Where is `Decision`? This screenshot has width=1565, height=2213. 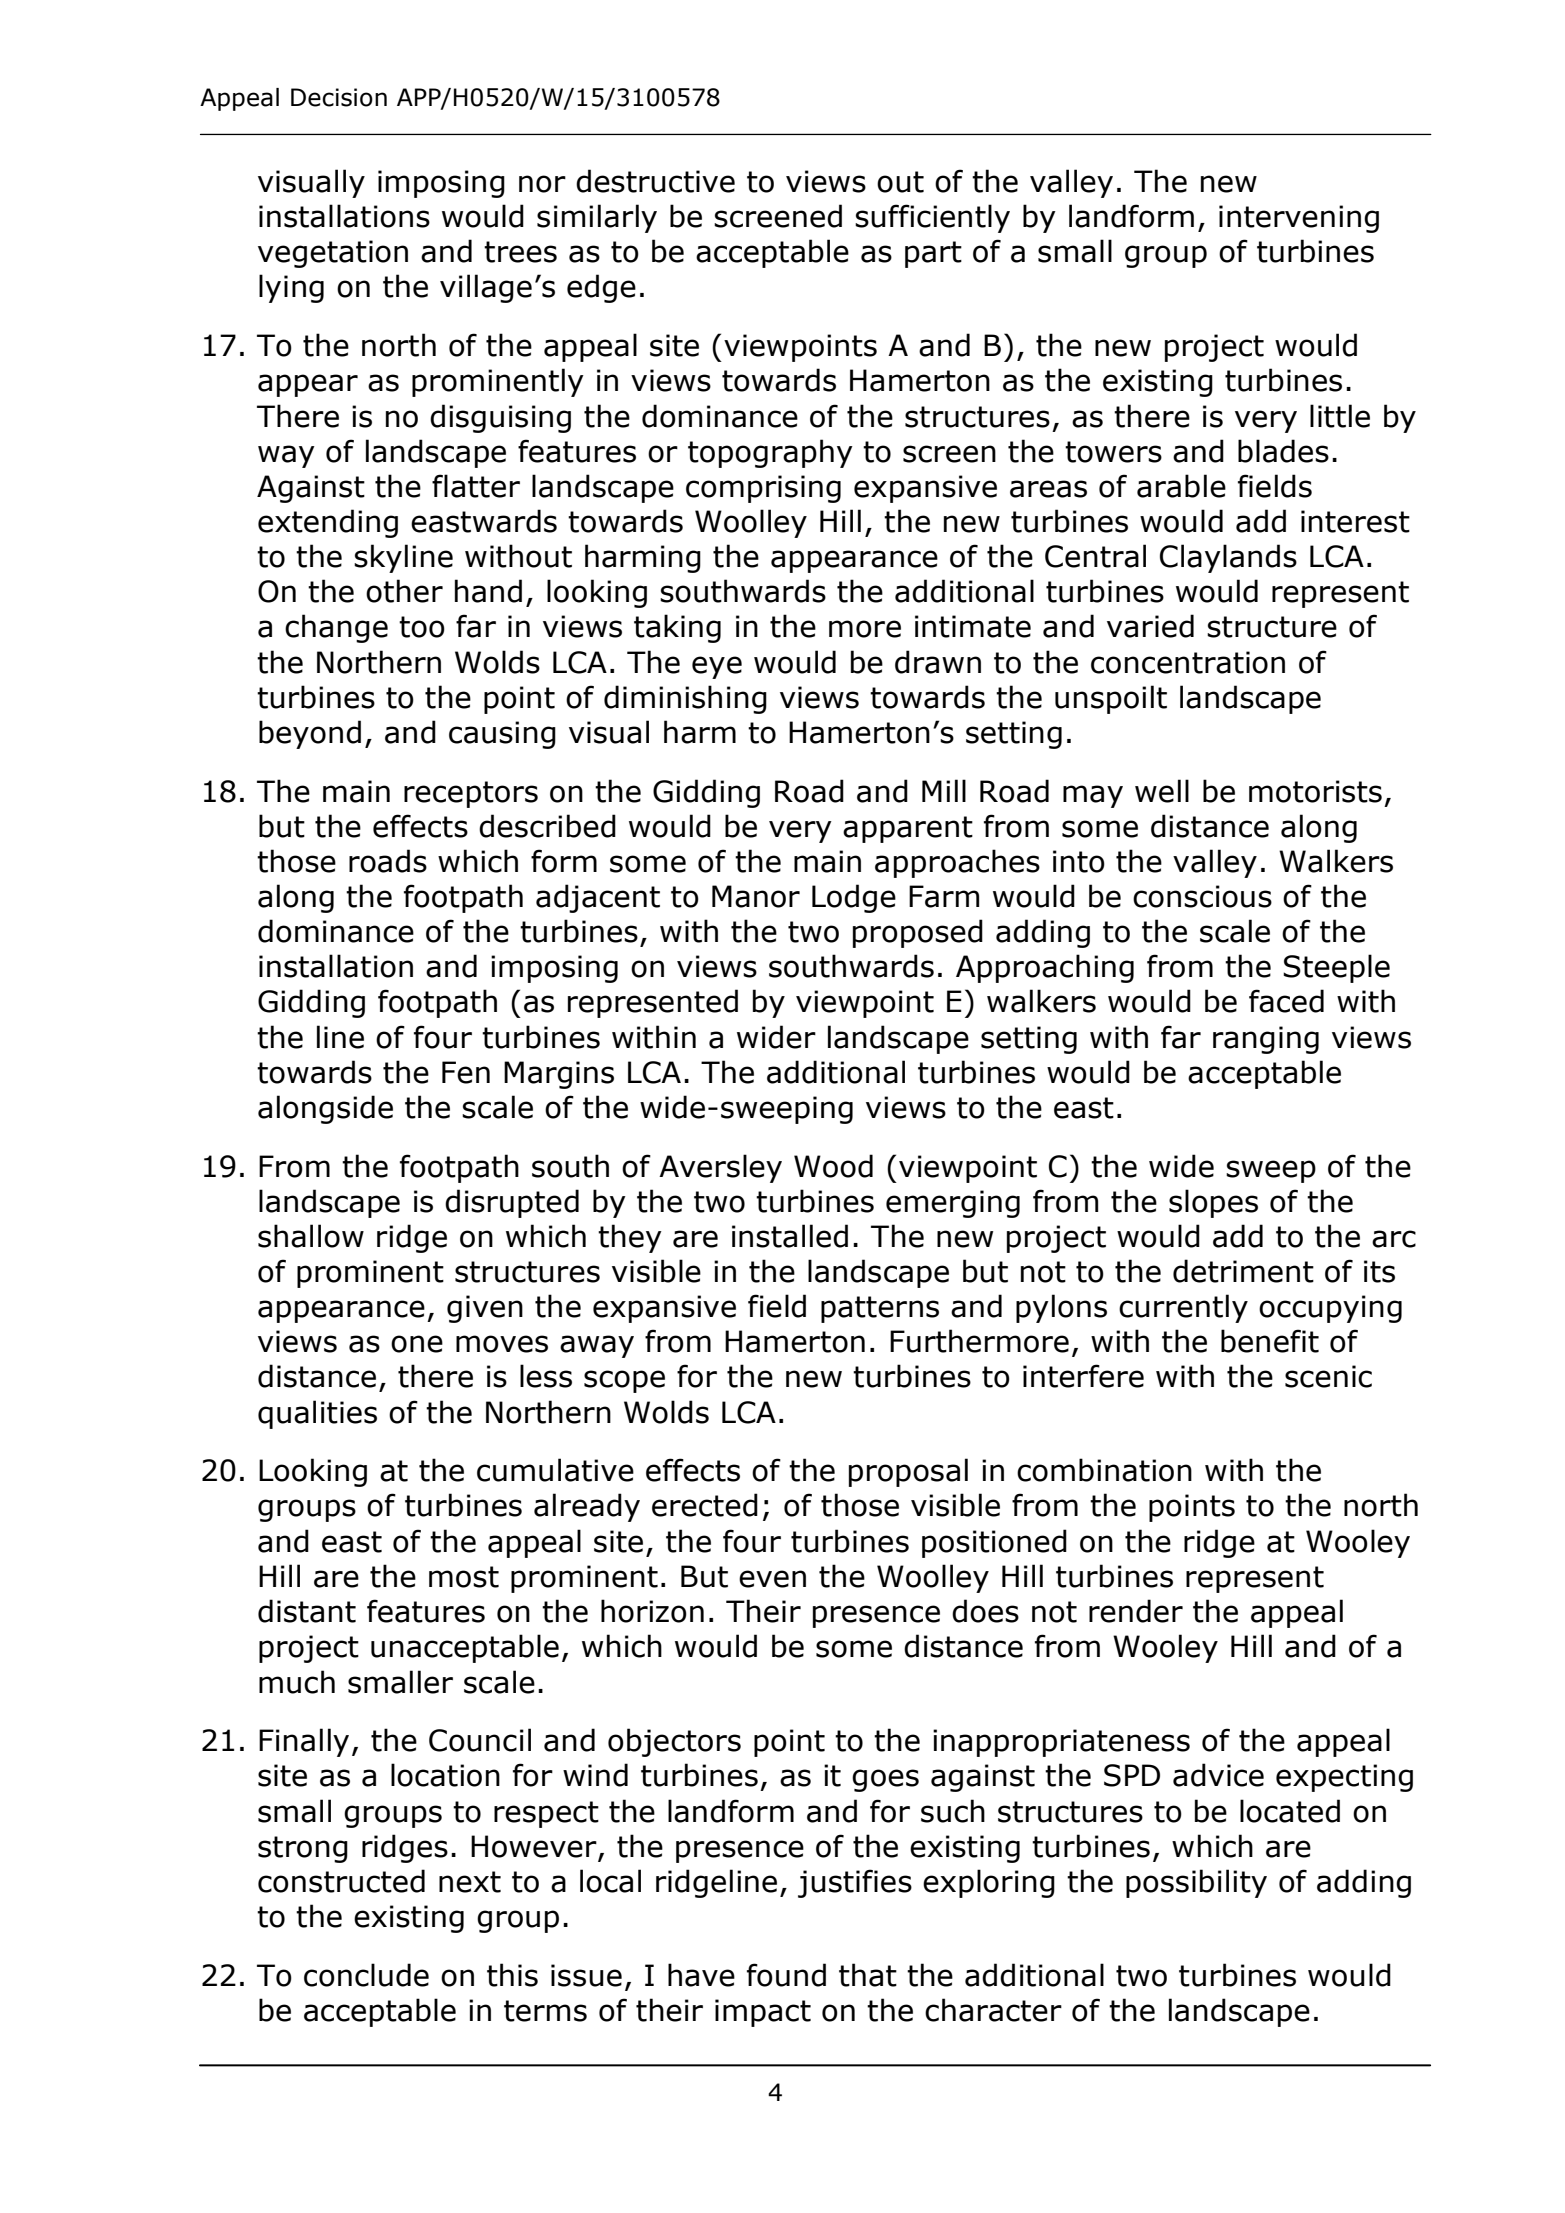
Decision is located at coordinates (339, 97).
